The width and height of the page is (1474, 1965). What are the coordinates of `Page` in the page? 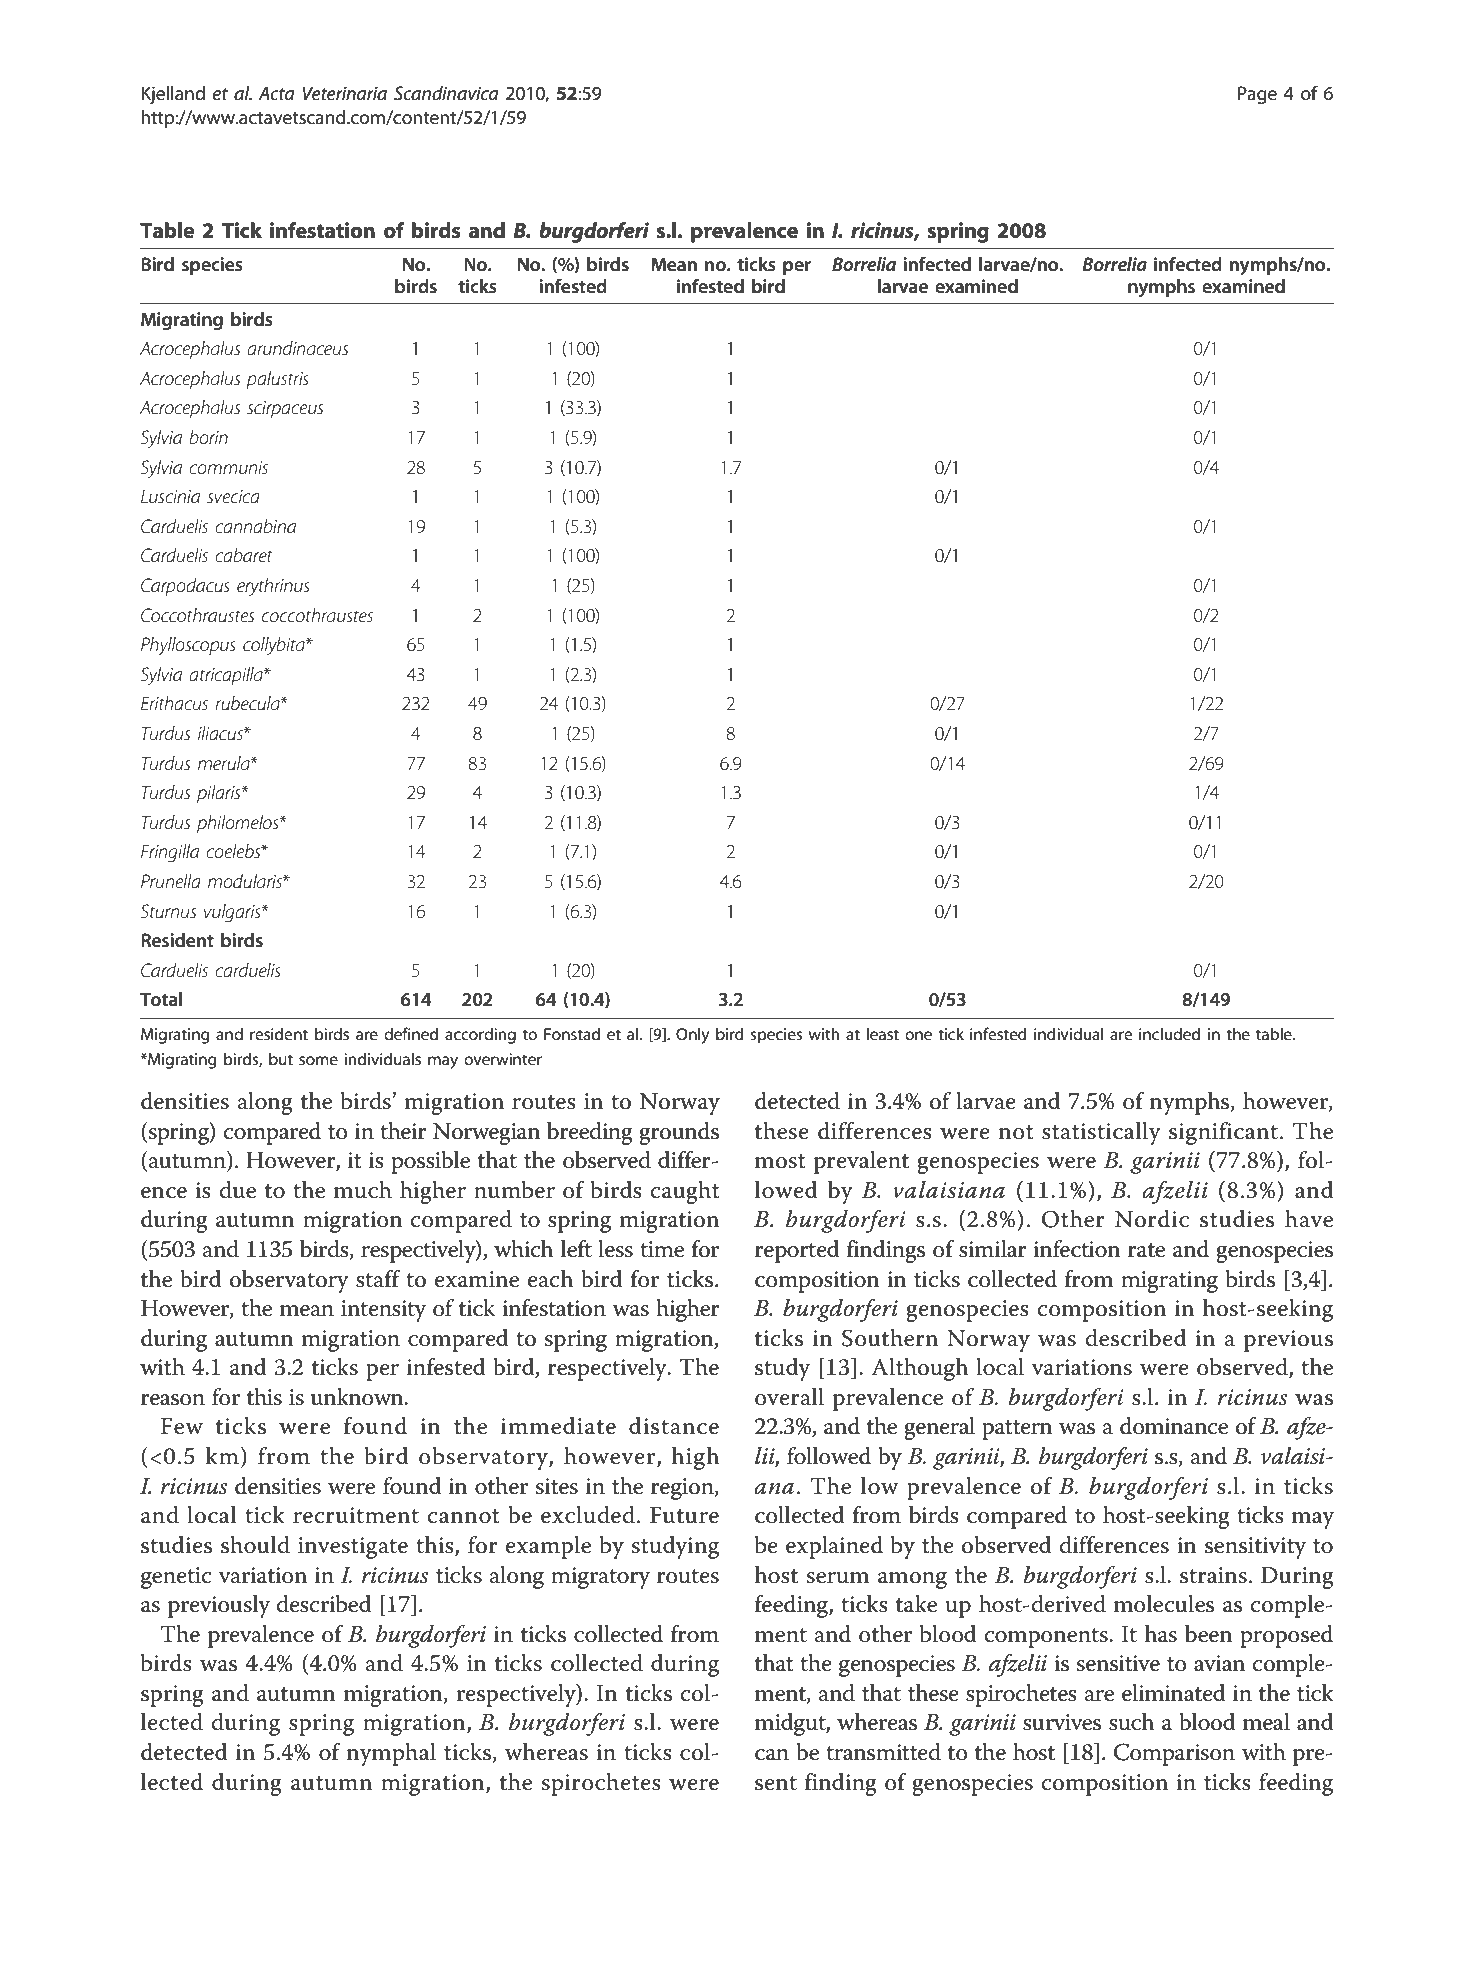 It's located at (1257, 95).
